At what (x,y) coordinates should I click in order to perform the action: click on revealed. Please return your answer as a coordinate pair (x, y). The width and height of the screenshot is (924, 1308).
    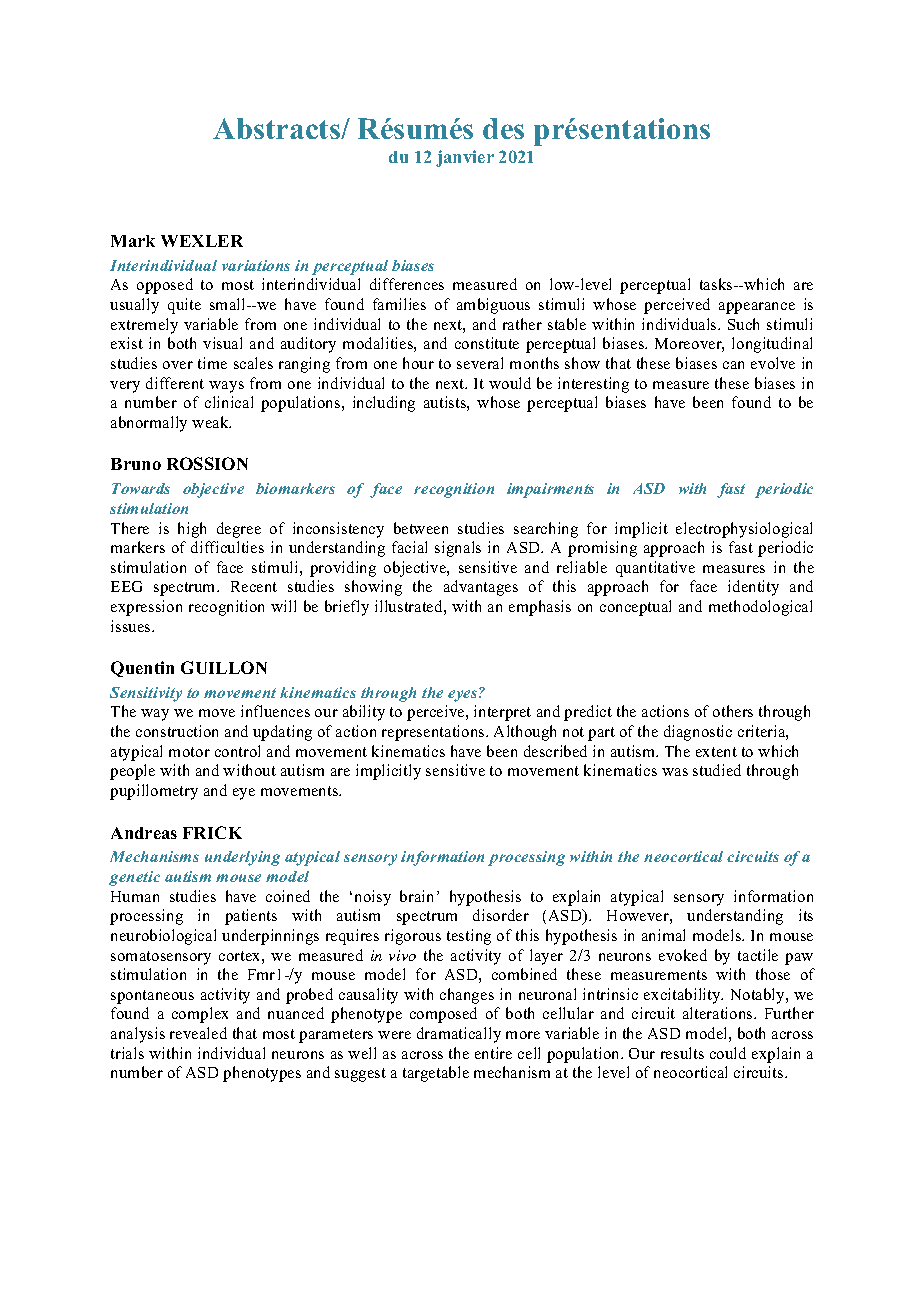
    Looking at the image, I should click on (198, 1033).
